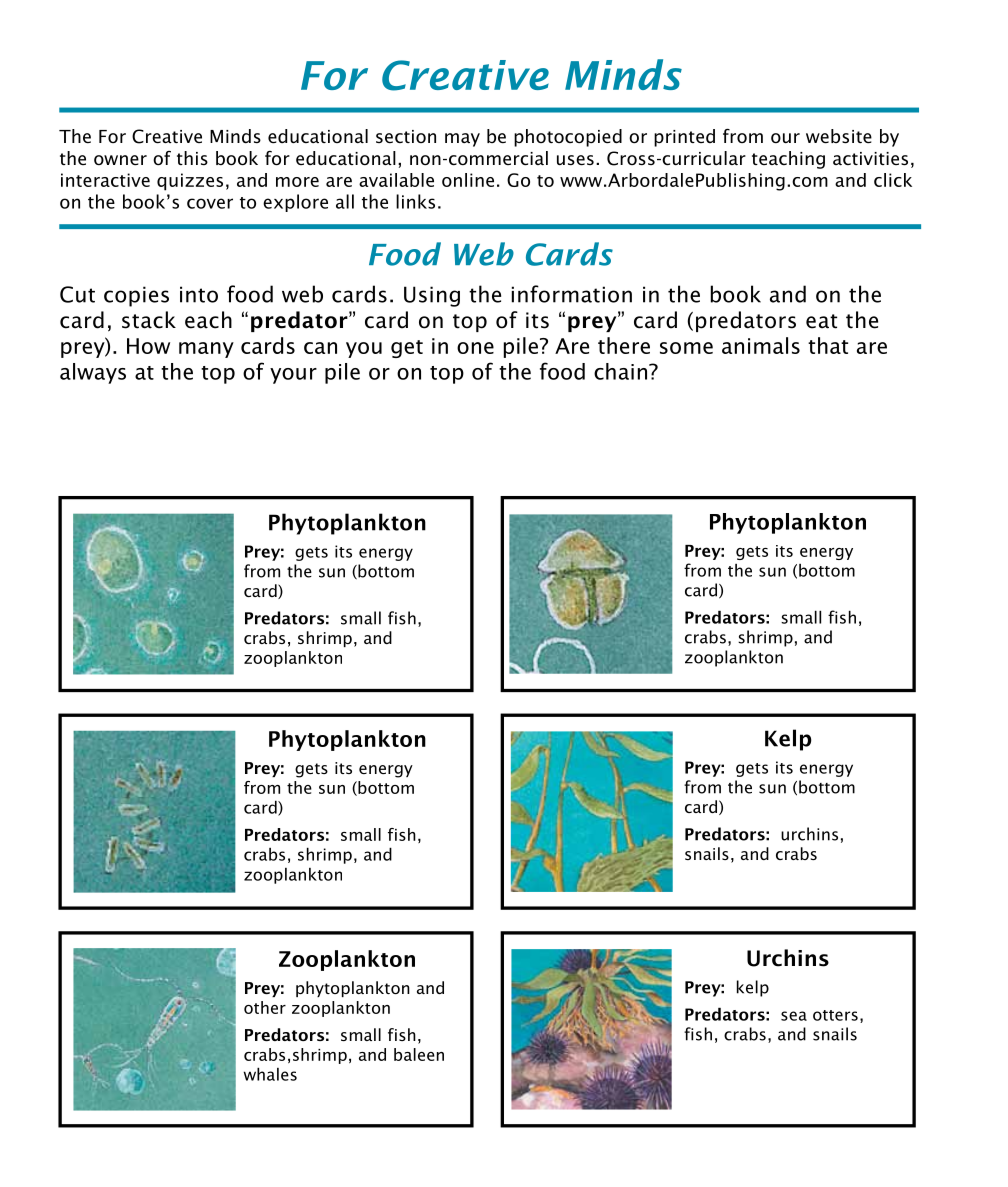  What do you see at coordinates (468, 180) in the screenshot?
I see `online` at bounding box center [468, 180].
